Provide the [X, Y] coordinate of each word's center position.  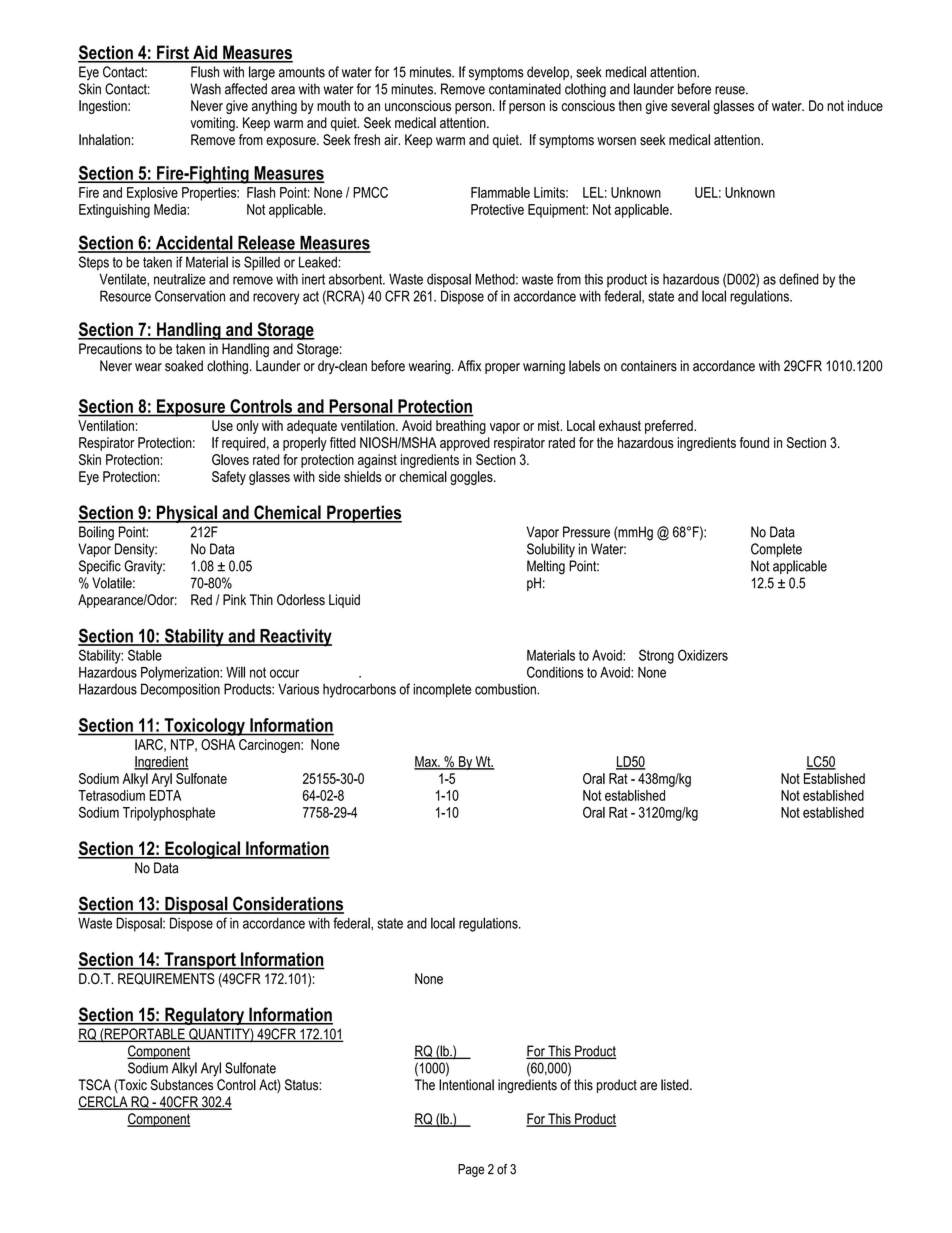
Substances [182, 1085]
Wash [205, 89]
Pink [234, 599]
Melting [546, 567]
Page [471, 1170]
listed [676, 1085]
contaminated [525, 89]
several [690, 105]
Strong [656, 656]
